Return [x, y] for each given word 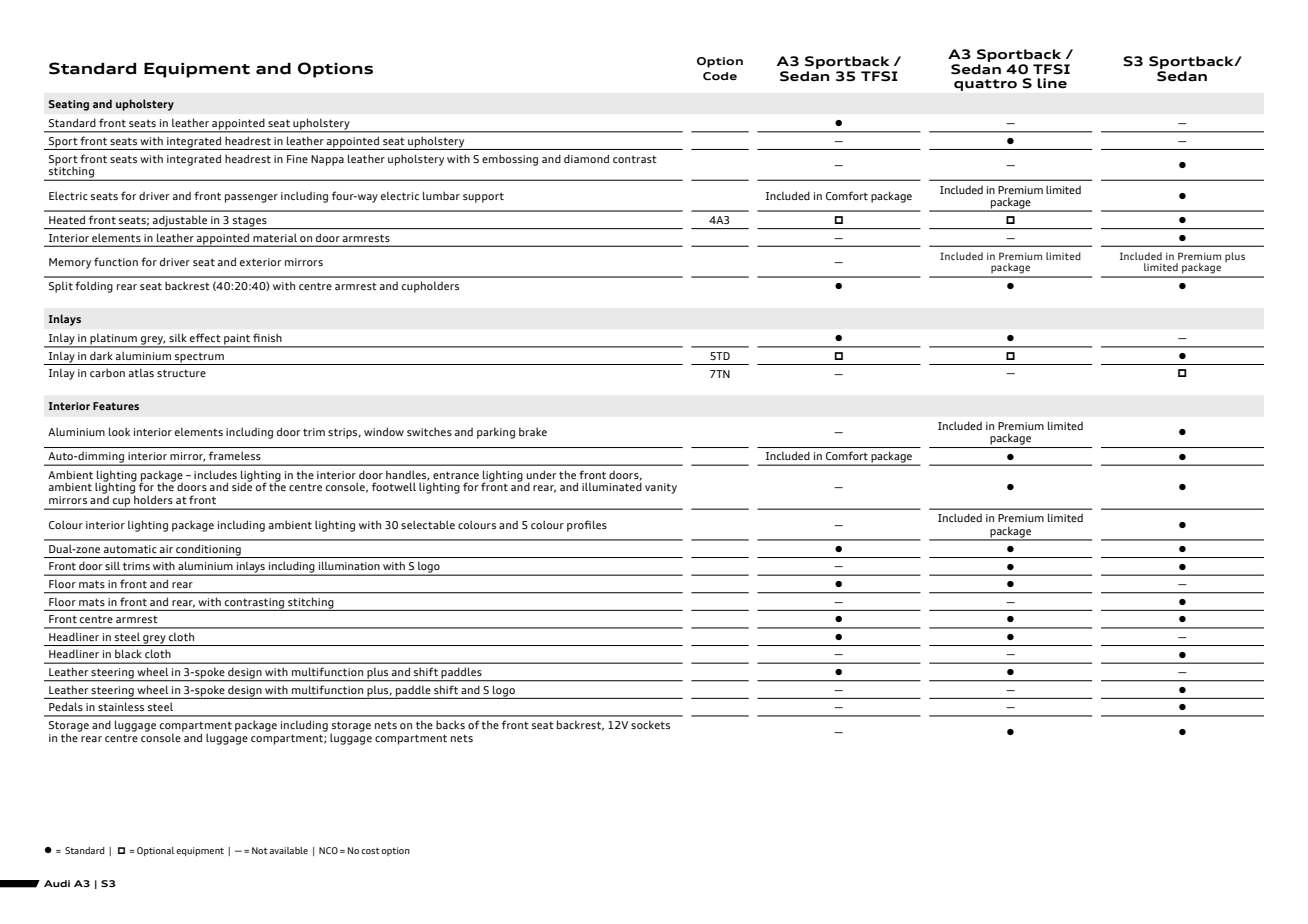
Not [260, 850]
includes [215, 474]
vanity [661, 488]
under [541, 474]
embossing [510, 160]
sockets [650, 724]
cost [370, 851]
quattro [985, 85]
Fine [297, 159]
